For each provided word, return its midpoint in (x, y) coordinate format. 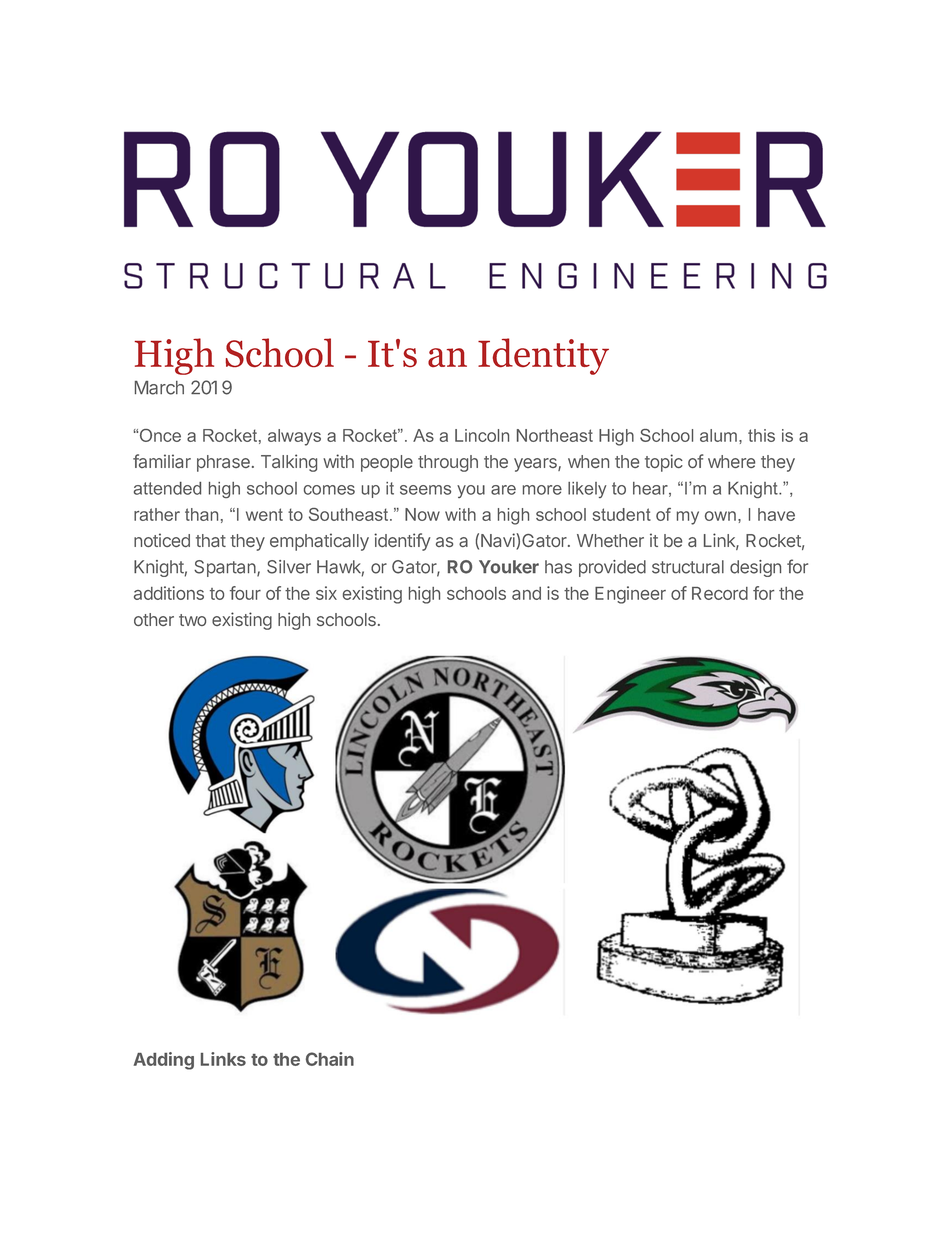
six (326, 593)
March (159, 388)
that (211, 540)
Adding (163, 1061)
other (154, 619)
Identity (543, 356)
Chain (330, 1059)
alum (718, 435)
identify (402, 542)
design (755, 568)
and (526, 593)
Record (720, 593)
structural (688, 567)
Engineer (630, 595)
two (192, 620)
